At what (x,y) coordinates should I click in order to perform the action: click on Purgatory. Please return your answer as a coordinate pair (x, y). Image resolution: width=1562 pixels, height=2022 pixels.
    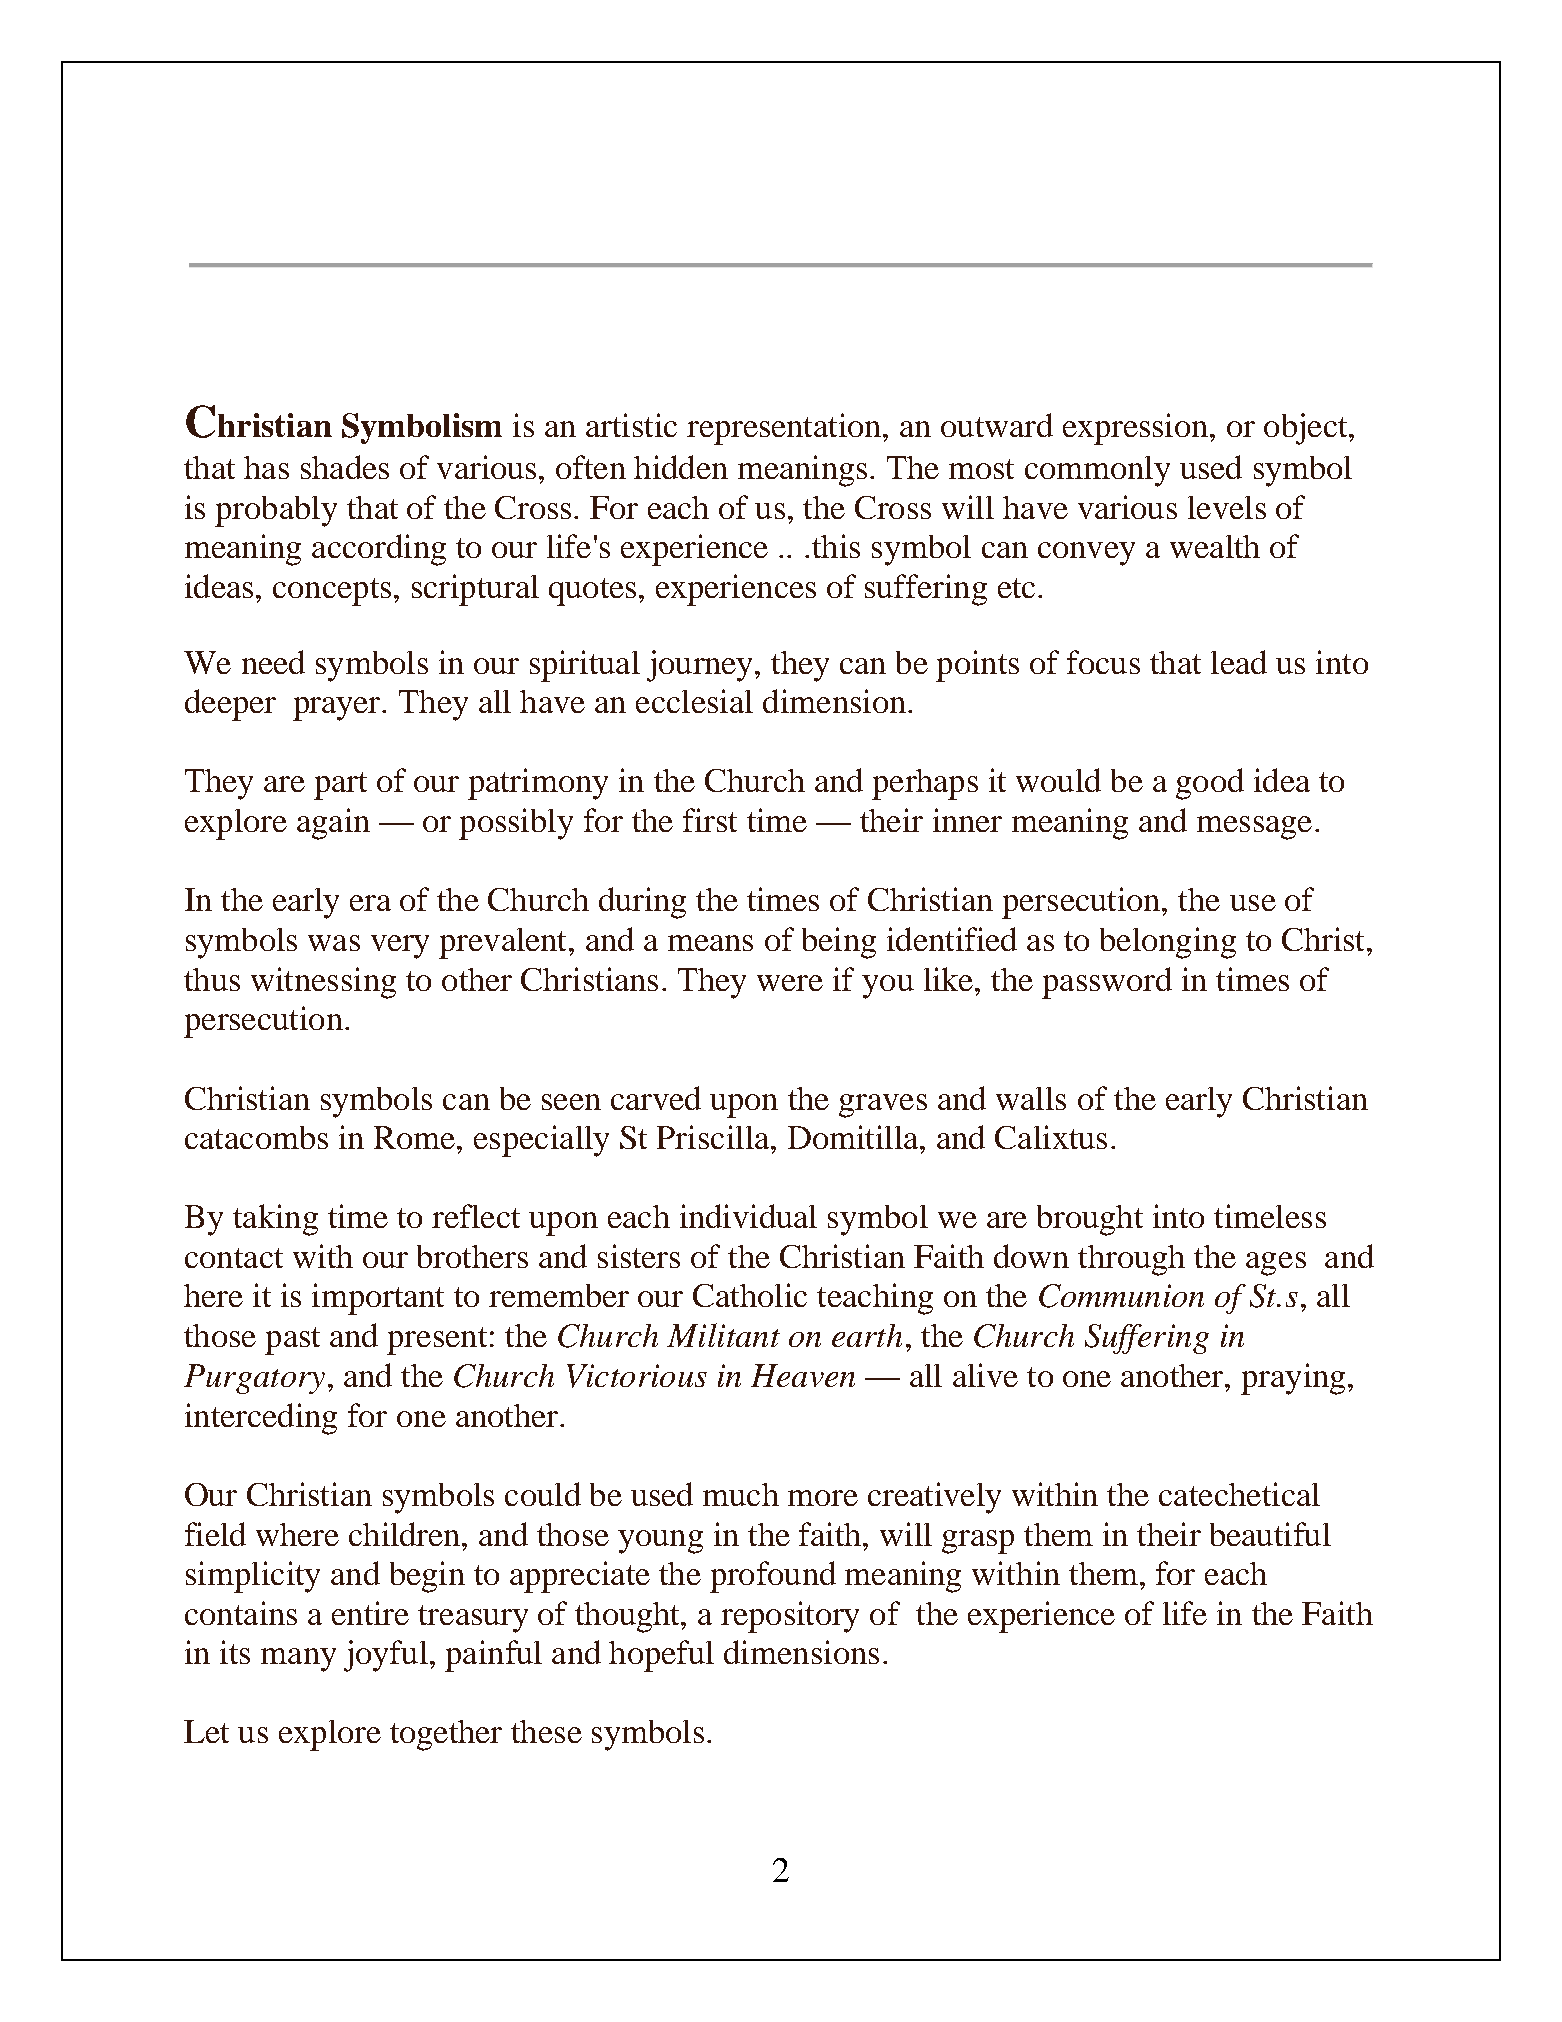
    Looking at the image, I should click on (254, 1379).
